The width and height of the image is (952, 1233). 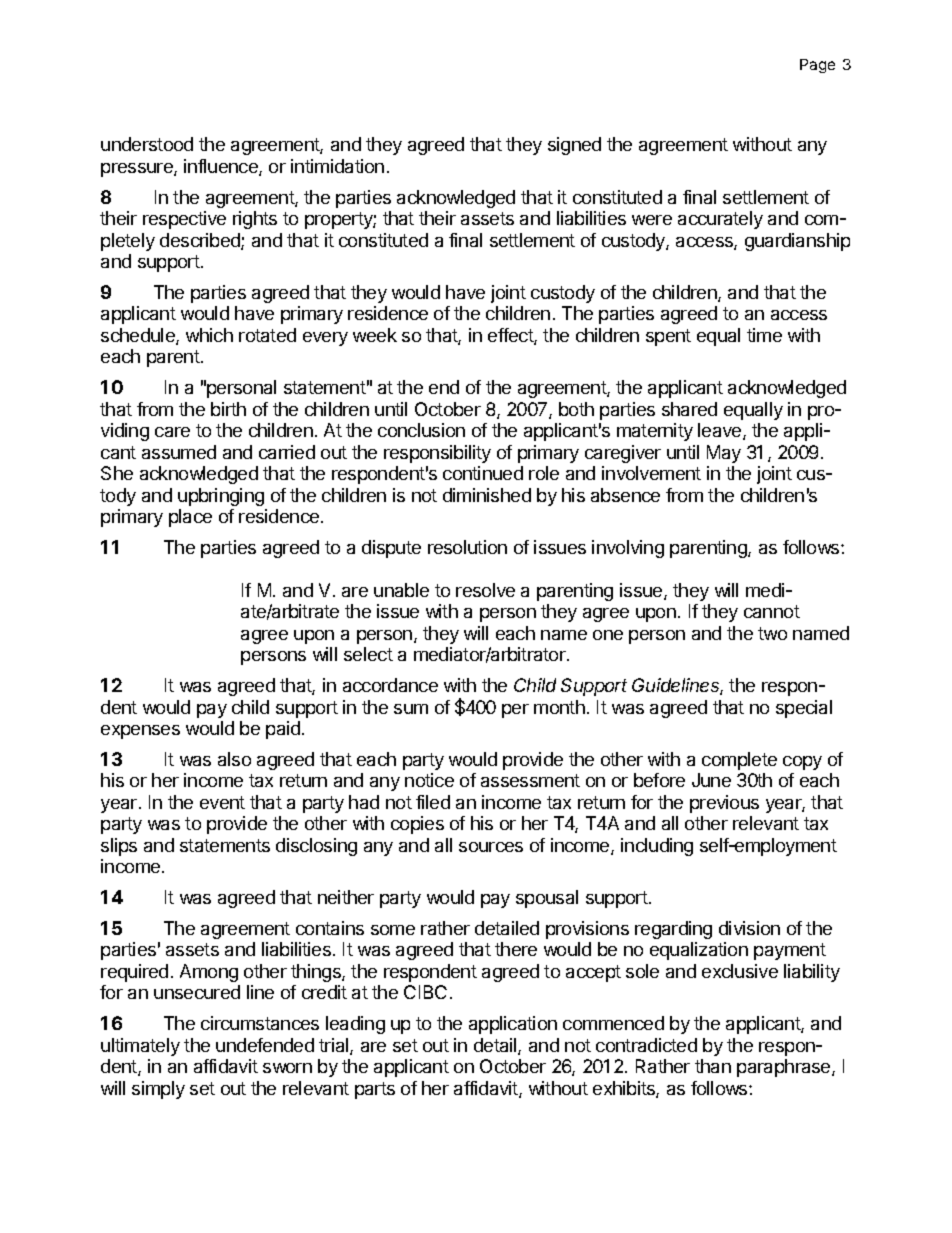 What do you see at coordinates (190, 518) in the image?
I see `place` at bounding box center [190, 518].
